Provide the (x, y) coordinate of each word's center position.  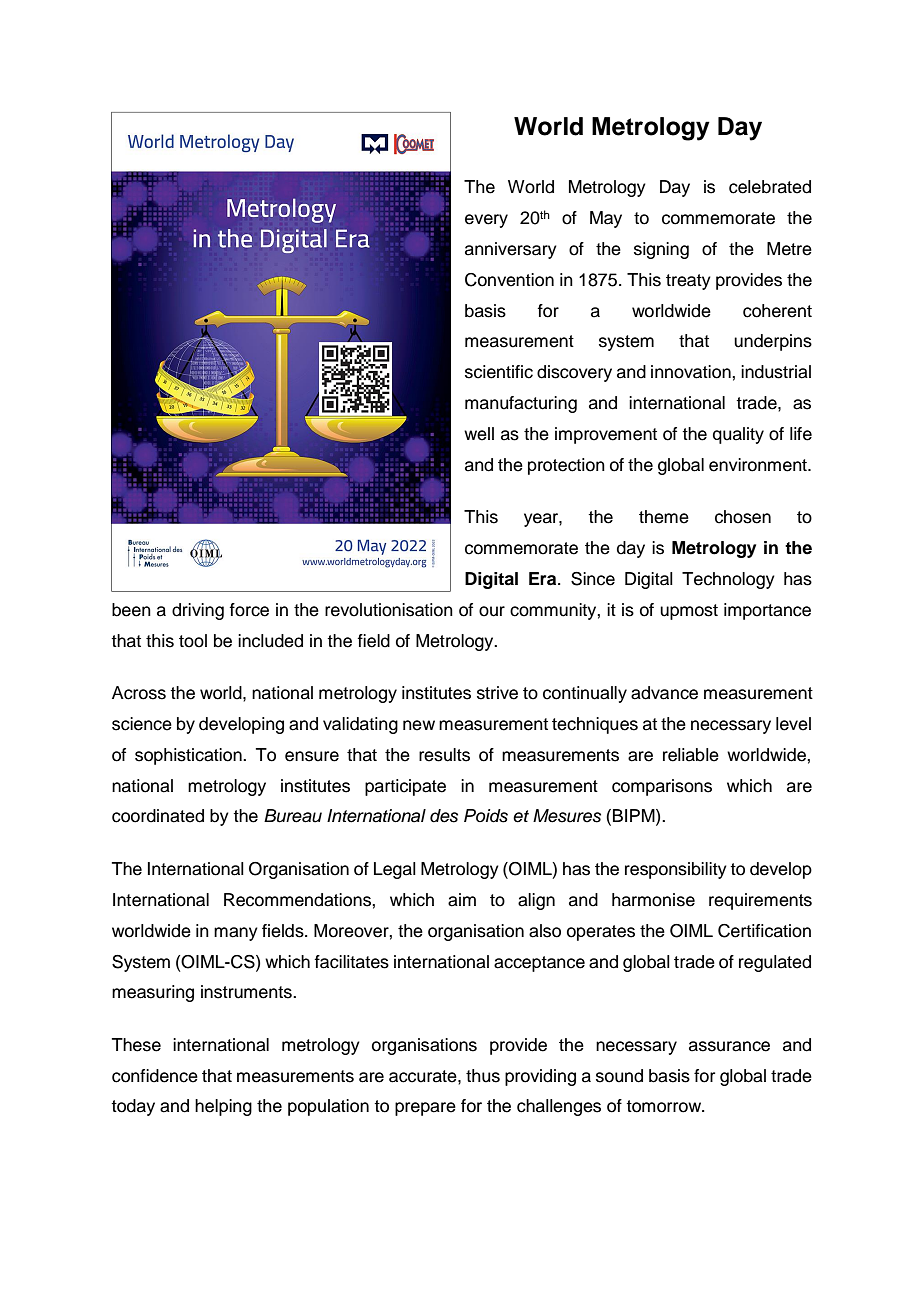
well (479, 434)
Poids (486, 816)
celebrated (770, 187)
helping (223, 1107)
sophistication (189, 756)
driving (198, 611)
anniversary (511, 250)
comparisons (662, 787)
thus (483, 1076)
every (486, 221)
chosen (743, 517)
